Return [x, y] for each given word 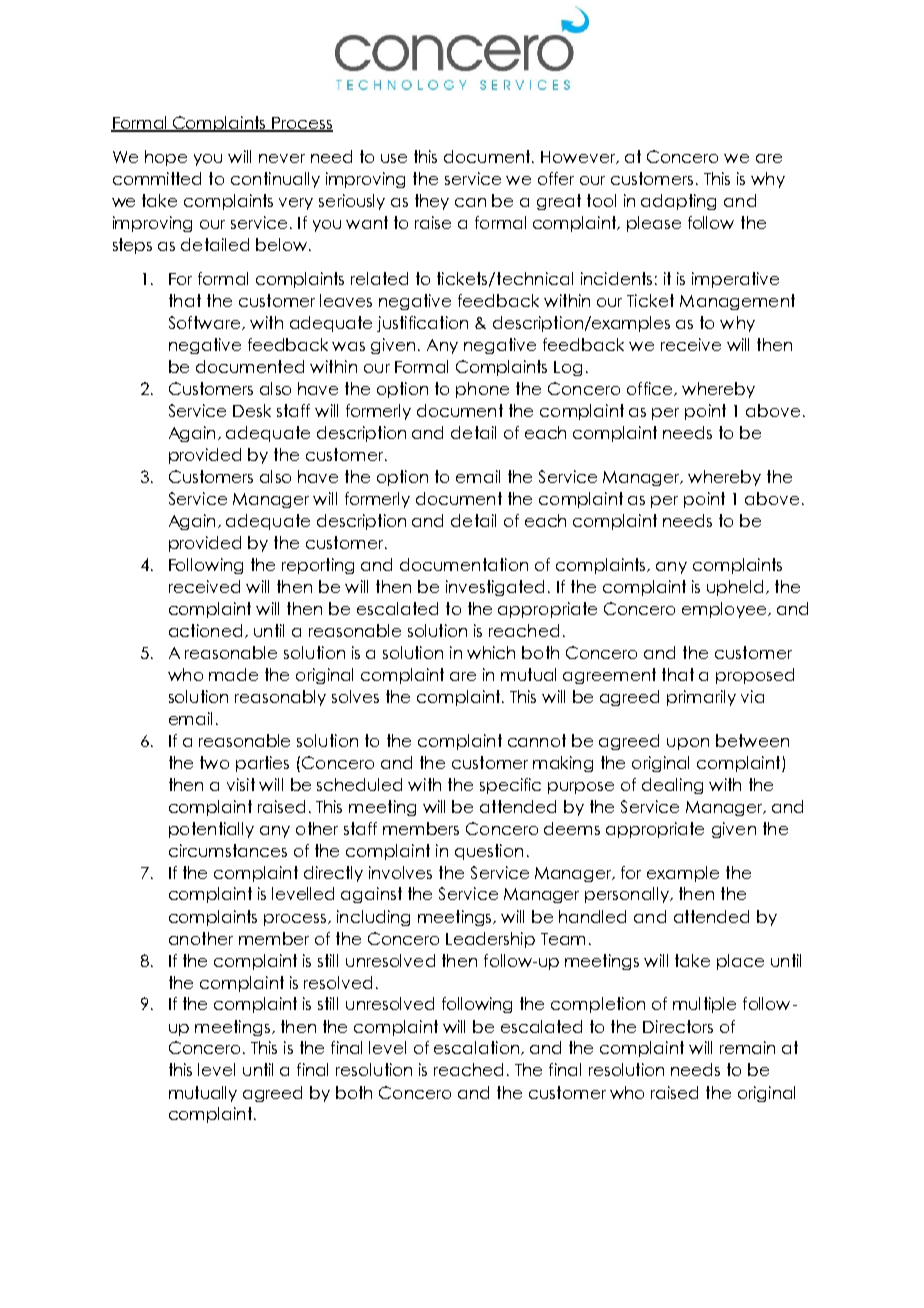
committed [157, 178]
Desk [252, 410]
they [432, 202]
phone [482, 390]
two [214, 762]
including [373, 918]
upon [688, 744]
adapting [678, 202]
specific [510, 786]
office [651, 389]
